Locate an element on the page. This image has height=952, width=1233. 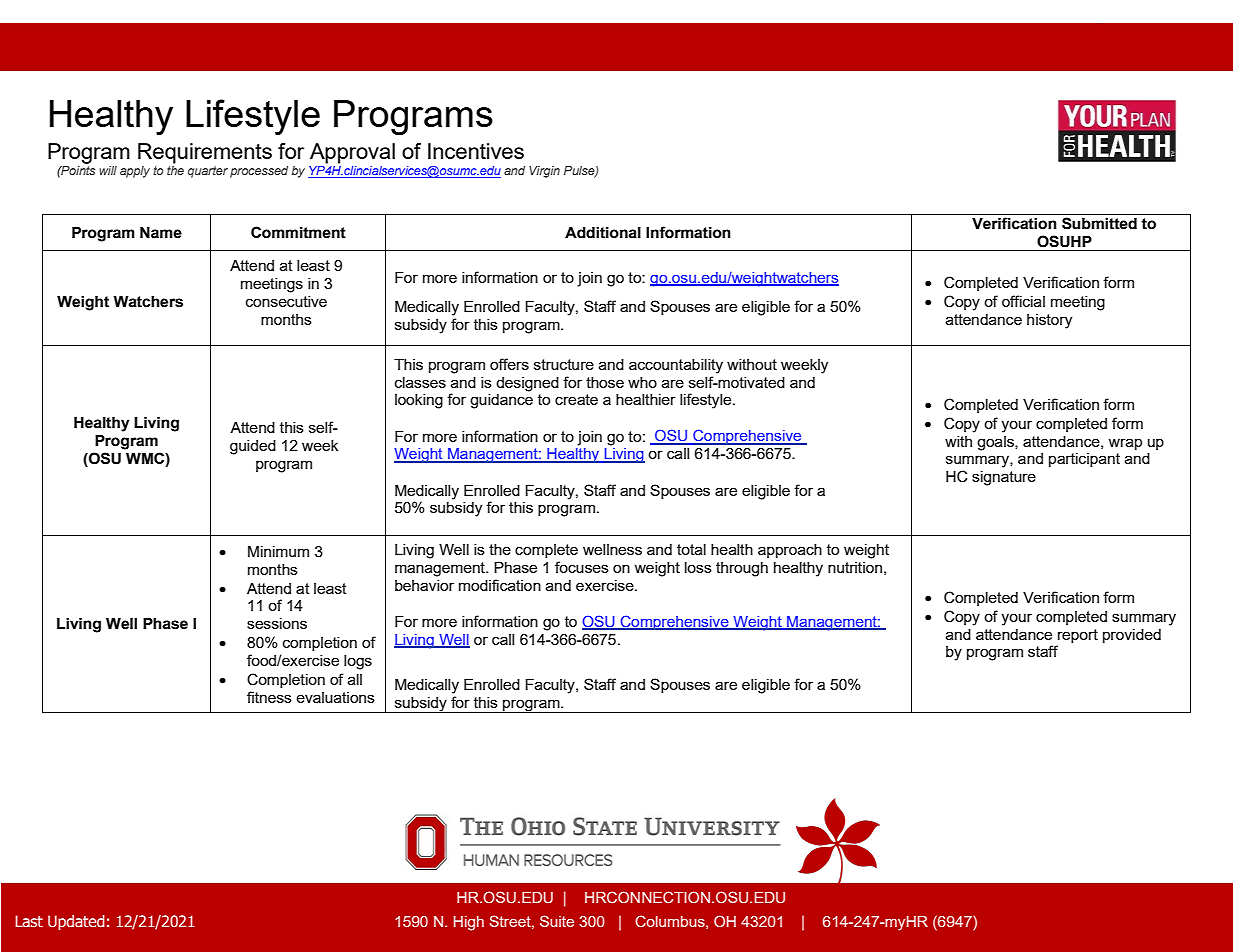
evaluations is located at coordinates (335, 697).
